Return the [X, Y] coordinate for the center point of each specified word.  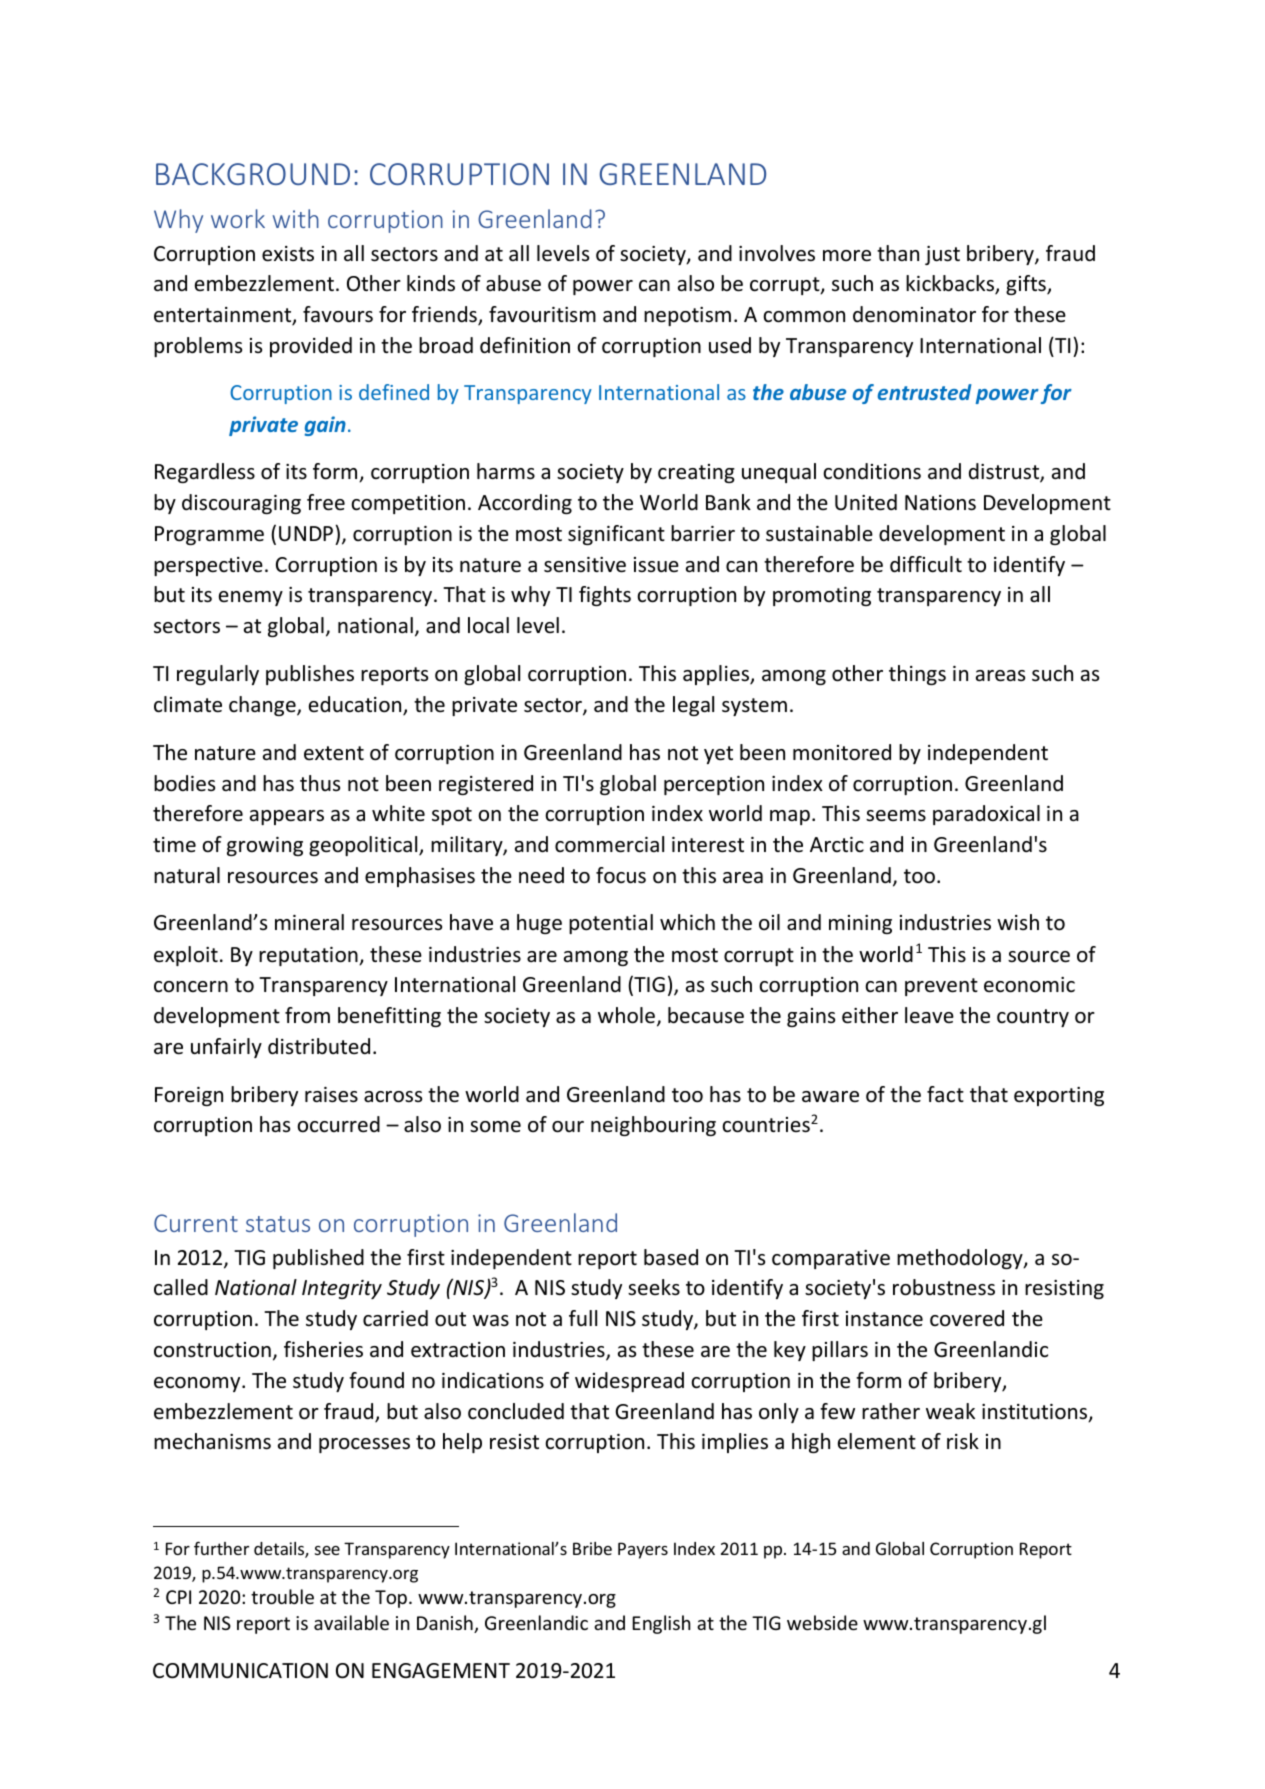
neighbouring [653, 1126]
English [661, 1624]
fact [945, 1094]
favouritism [542, 314]
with [296, 218]
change [263, 706]
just [942, 255]
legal [693, 706]
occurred [338, 1124]
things [917, 675]
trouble [282, 1596]
